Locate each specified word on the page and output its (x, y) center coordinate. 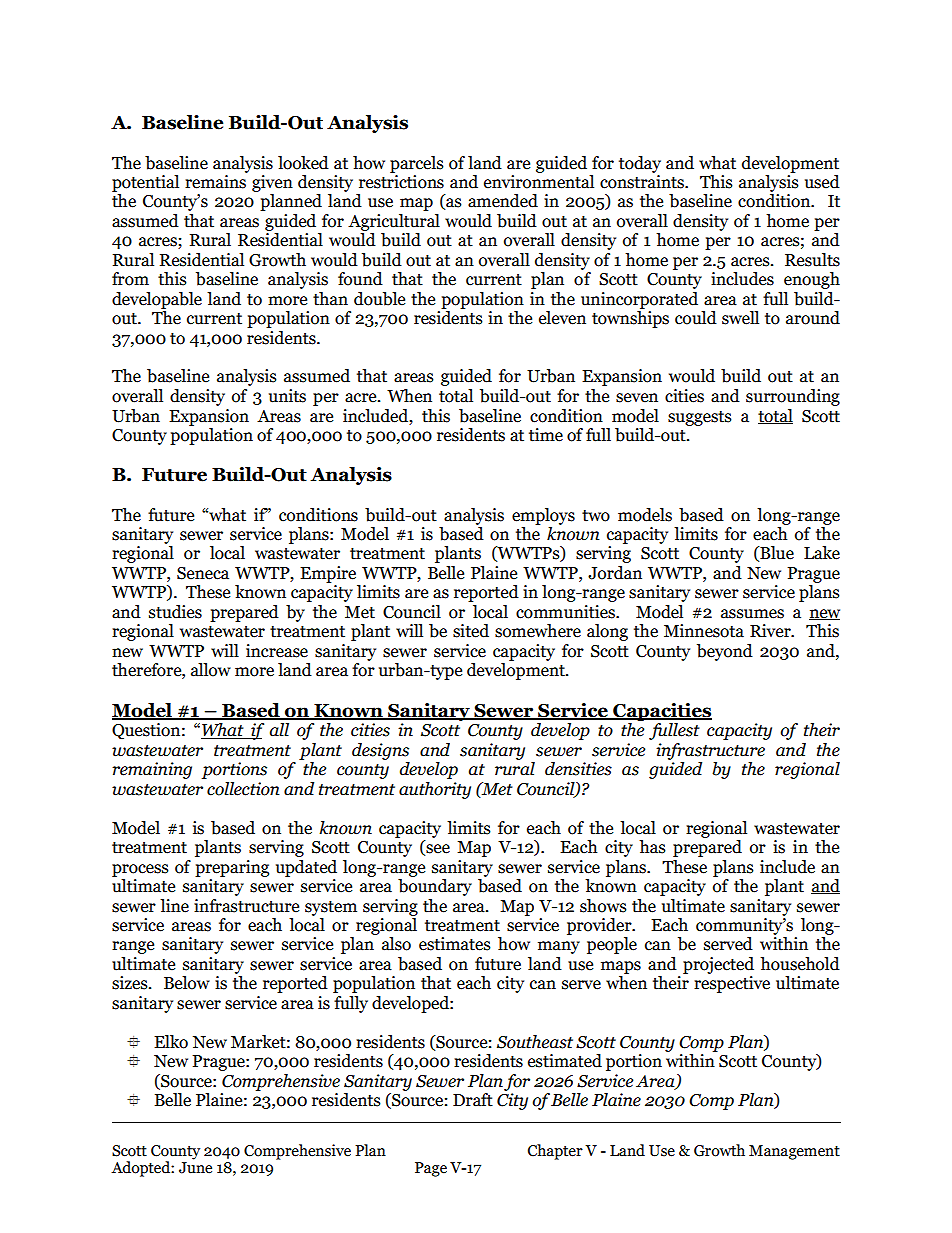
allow (211, 670)
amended (503, 201)
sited (471, 631)
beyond (725, 652)
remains (215, 182)
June (195, 1168)
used (822, 182)
